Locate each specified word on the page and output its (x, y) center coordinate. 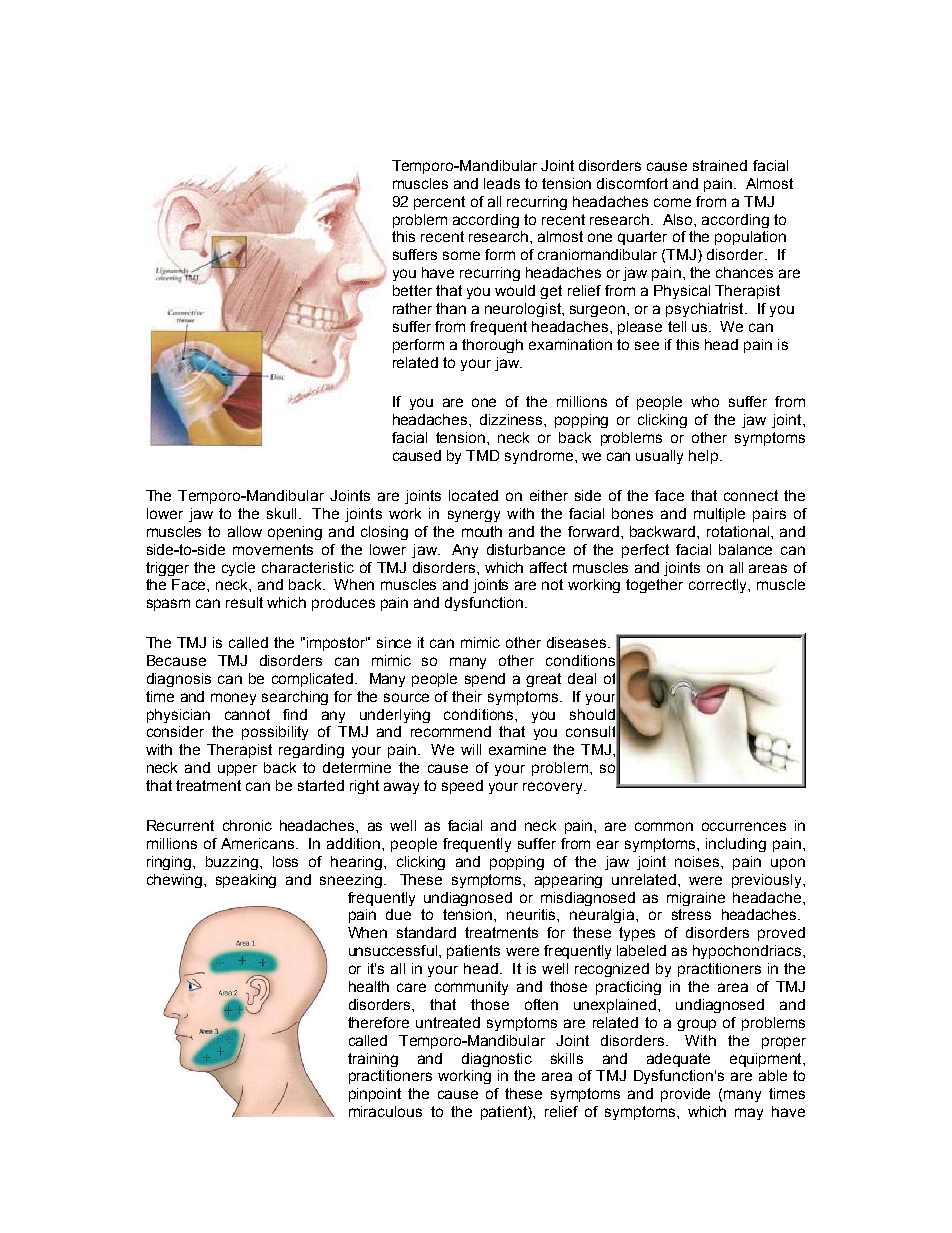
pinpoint (375, 1095)
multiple (719, 515)
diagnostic (497, 1060)
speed (462, 787)
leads (502, 183)
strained (720, 165)
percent (439, 203)
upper (237, 770)
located (473, 495)
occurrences (744, 826)
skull (281, 513)
